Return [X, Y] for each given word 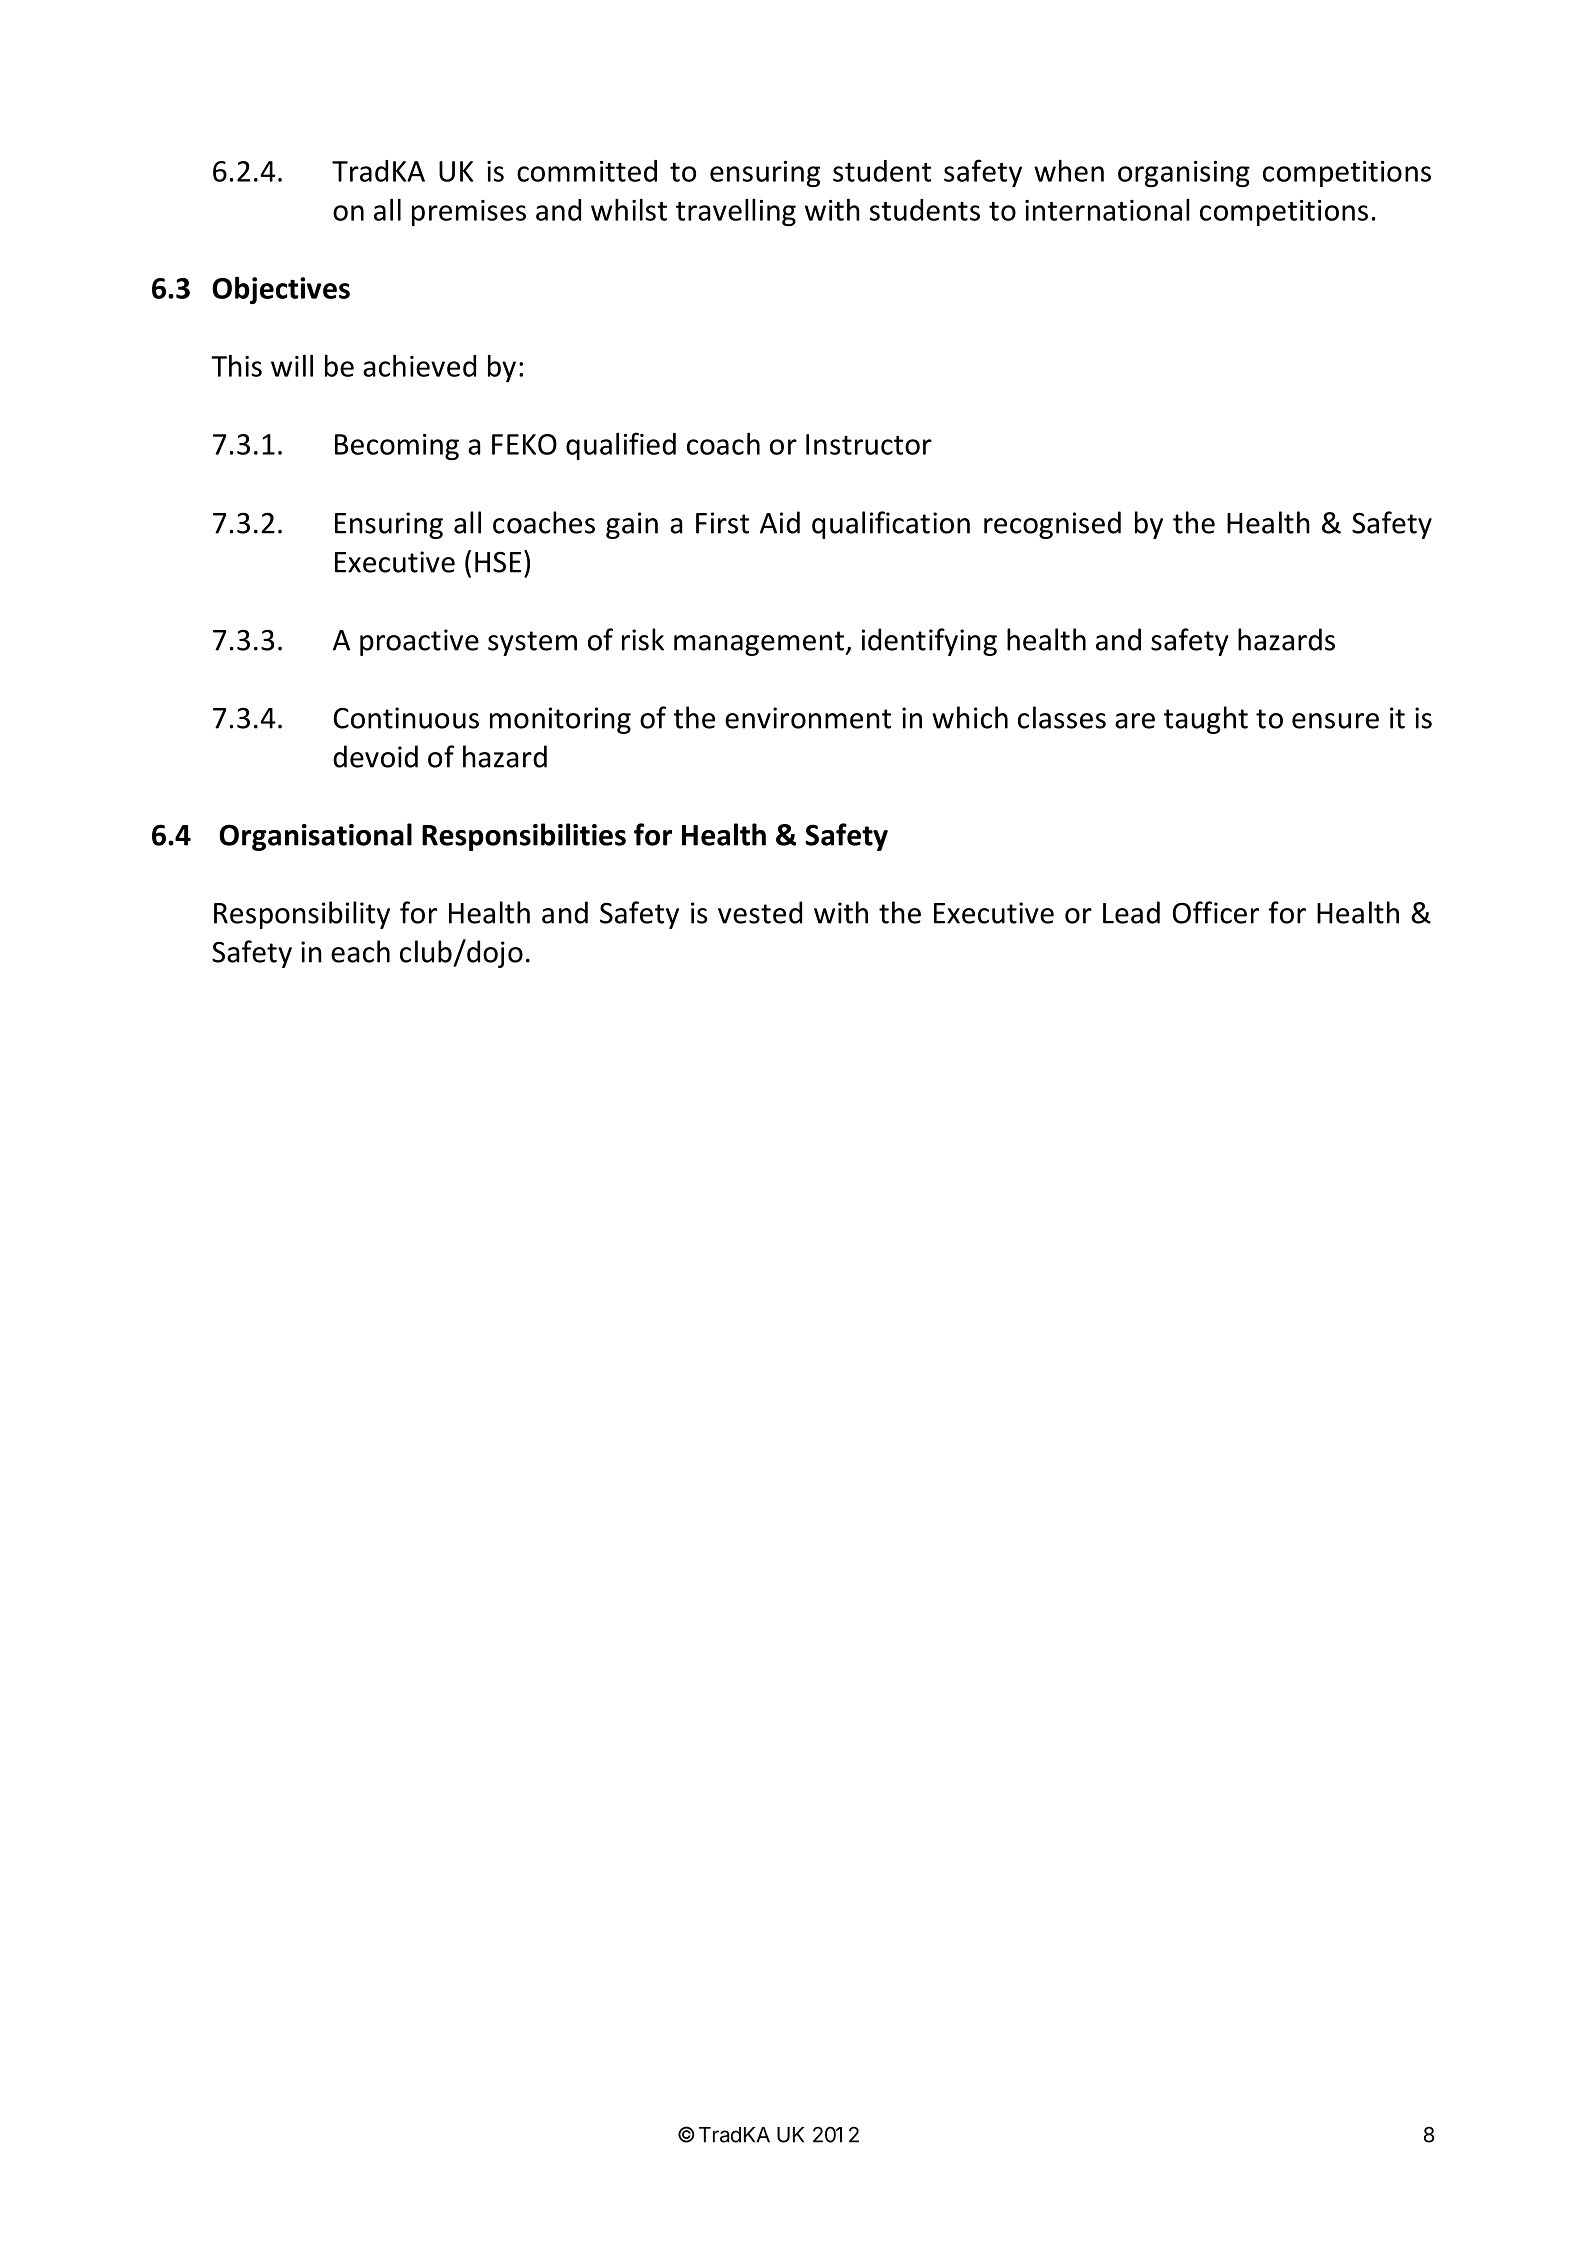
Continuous [406, 718]
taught [1206, 720]
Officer [1216, 912]
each [360, 951]
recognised [1052, 525]
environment [808, 718]
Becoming [397, 447]
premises [469, 213]
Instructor [869, 444]
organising [1184, 174]
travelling [736, 212]
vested [760, 912]
